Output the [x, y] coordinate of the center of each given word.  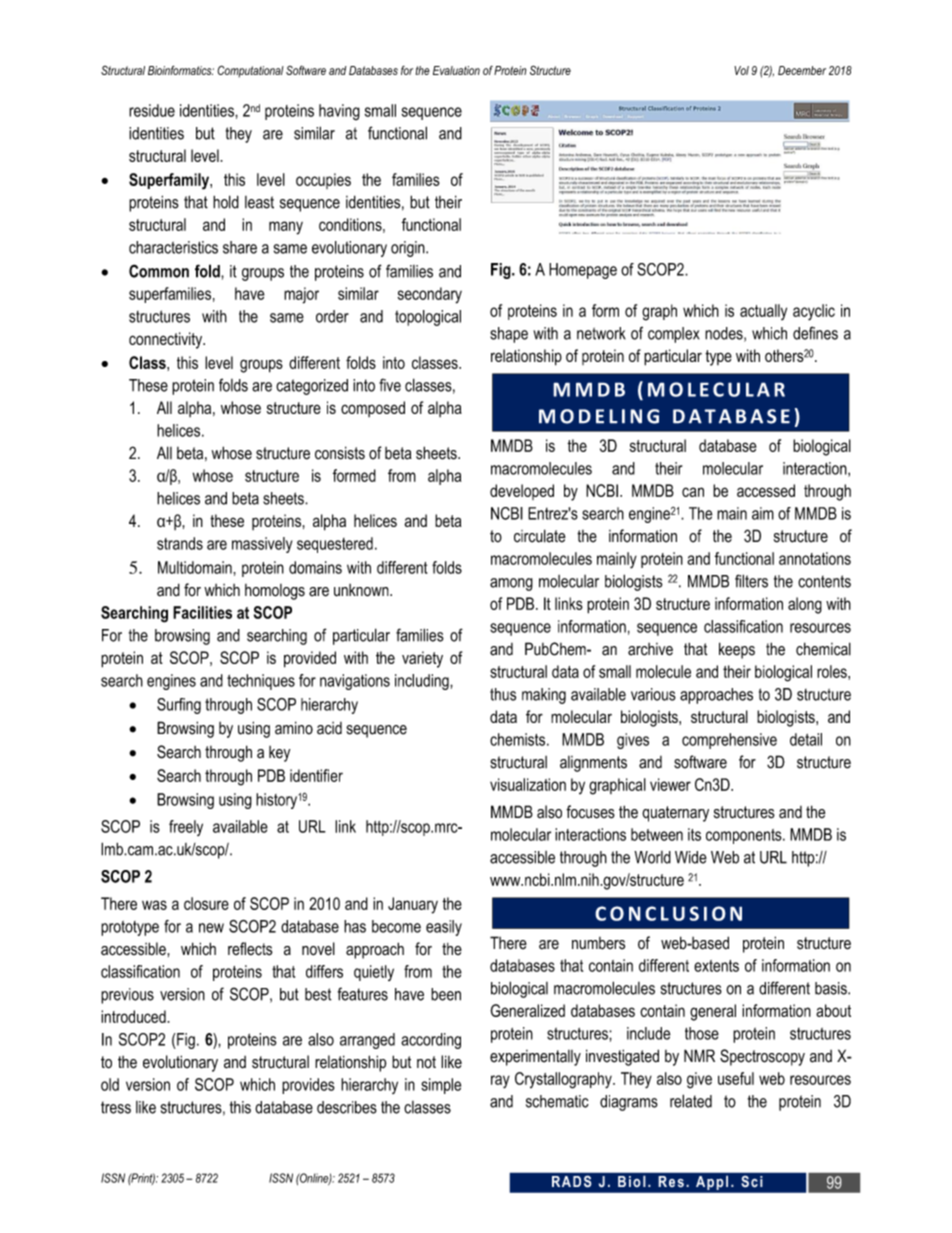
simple [441, 1086]
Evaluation [456, 70]
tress [116, 1107]
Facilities [202, 612]
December [802, 70]
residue [152, 110]
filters [751, 581]
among [511, 584]
